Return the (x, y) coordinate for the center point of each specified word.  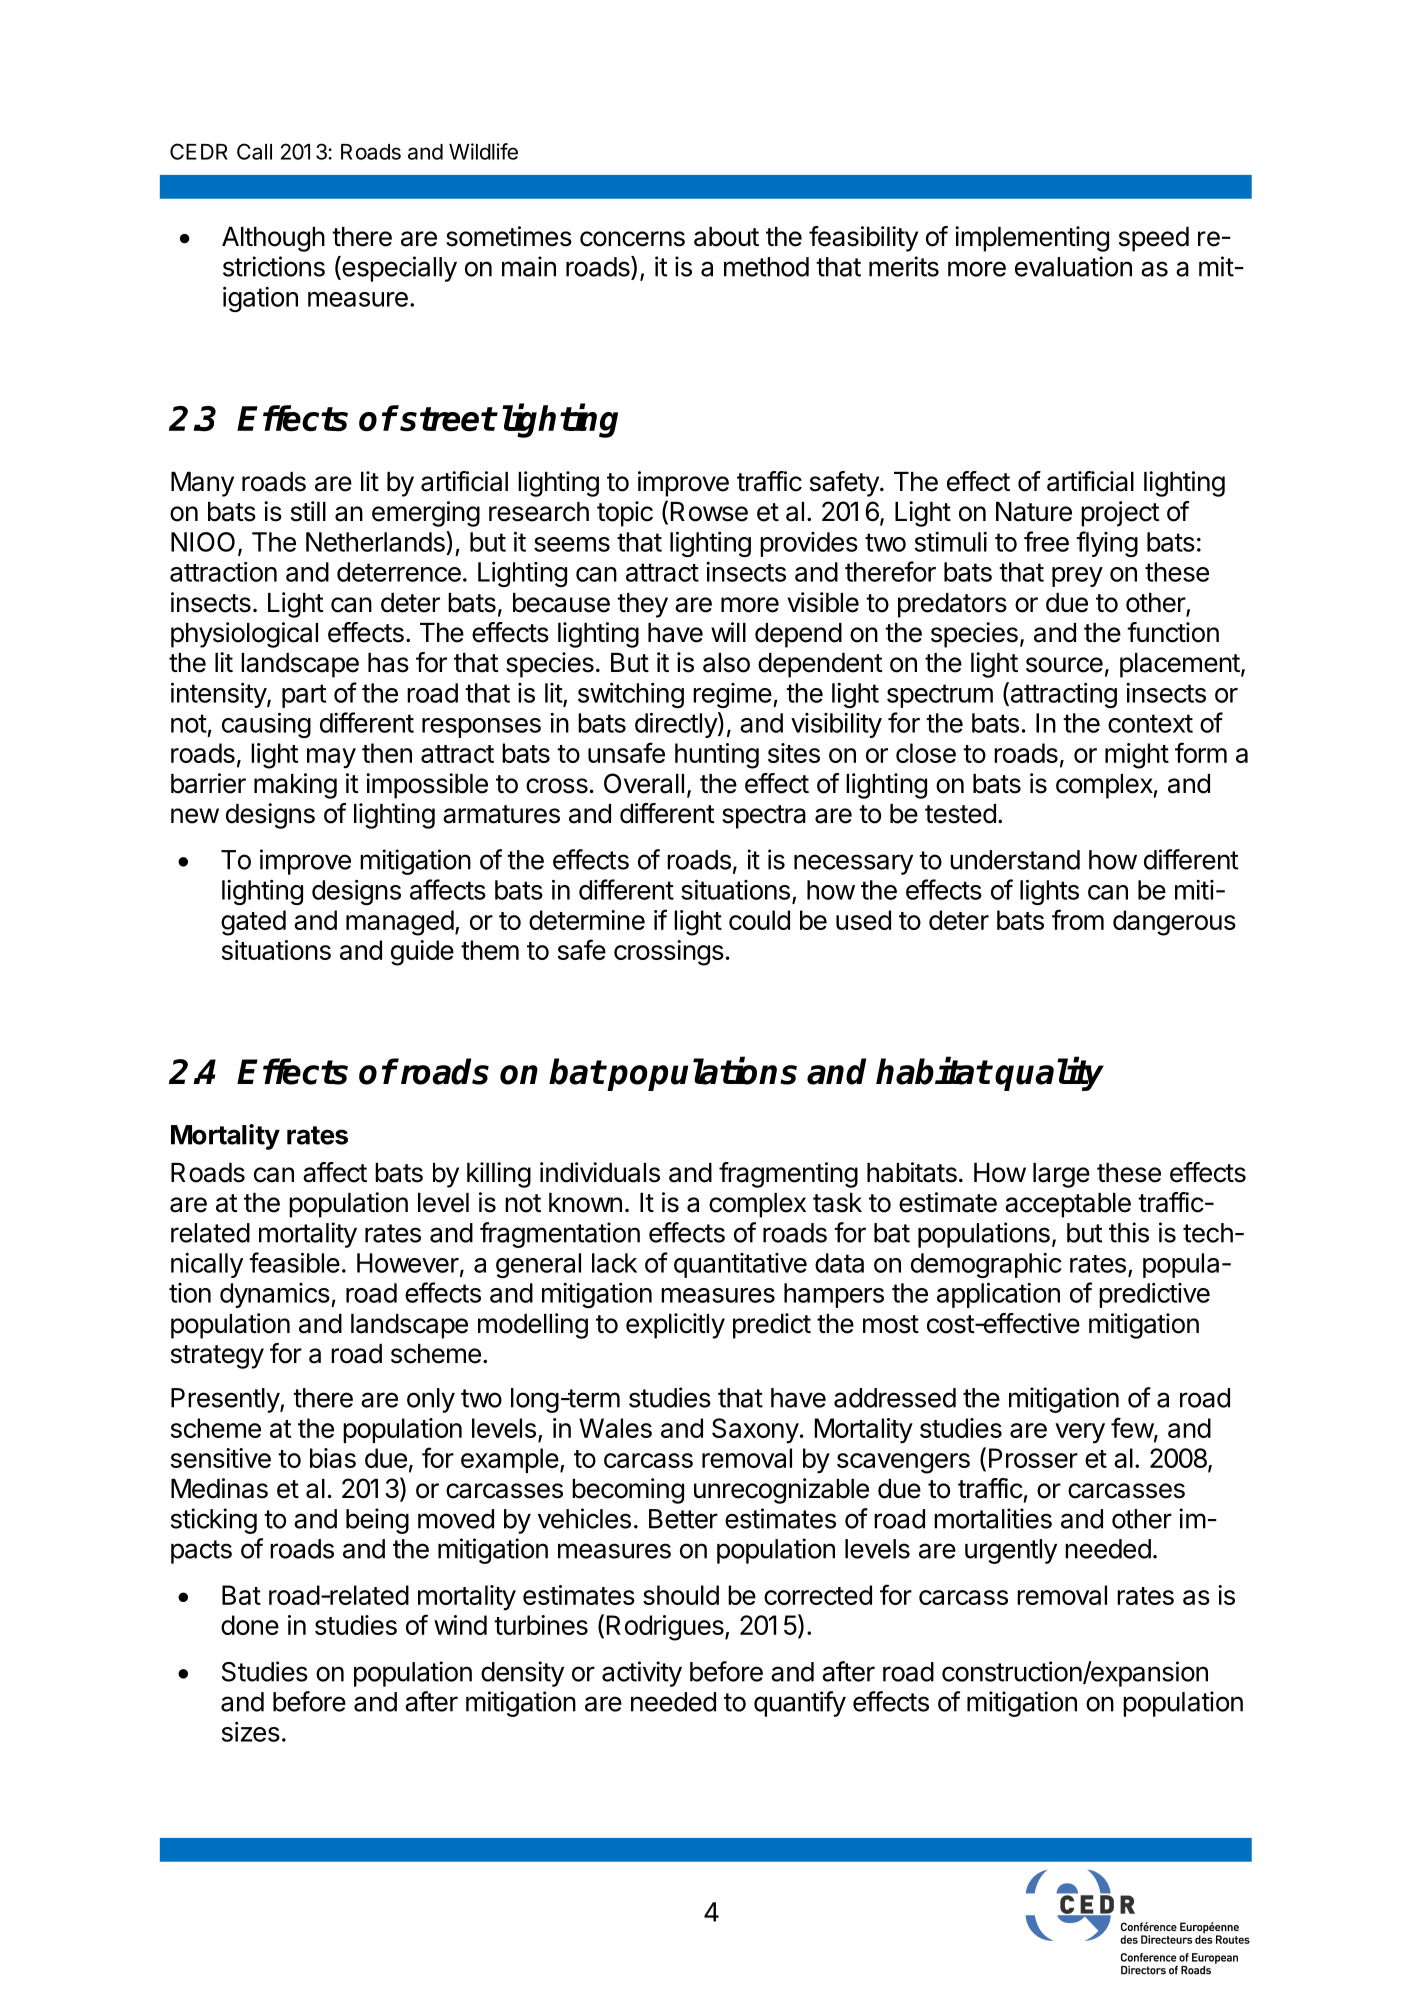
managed (400, 923)
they (642, 605)
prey (1077, 577)
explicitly (675, 1326)
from (1078, 919)
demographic (986, 1265)
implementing (1032, 239)
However (408, 1263)
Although (273, 239)
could (759, 920)
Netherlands (376, 541)
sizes (251, 1732)
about (726, 237)
